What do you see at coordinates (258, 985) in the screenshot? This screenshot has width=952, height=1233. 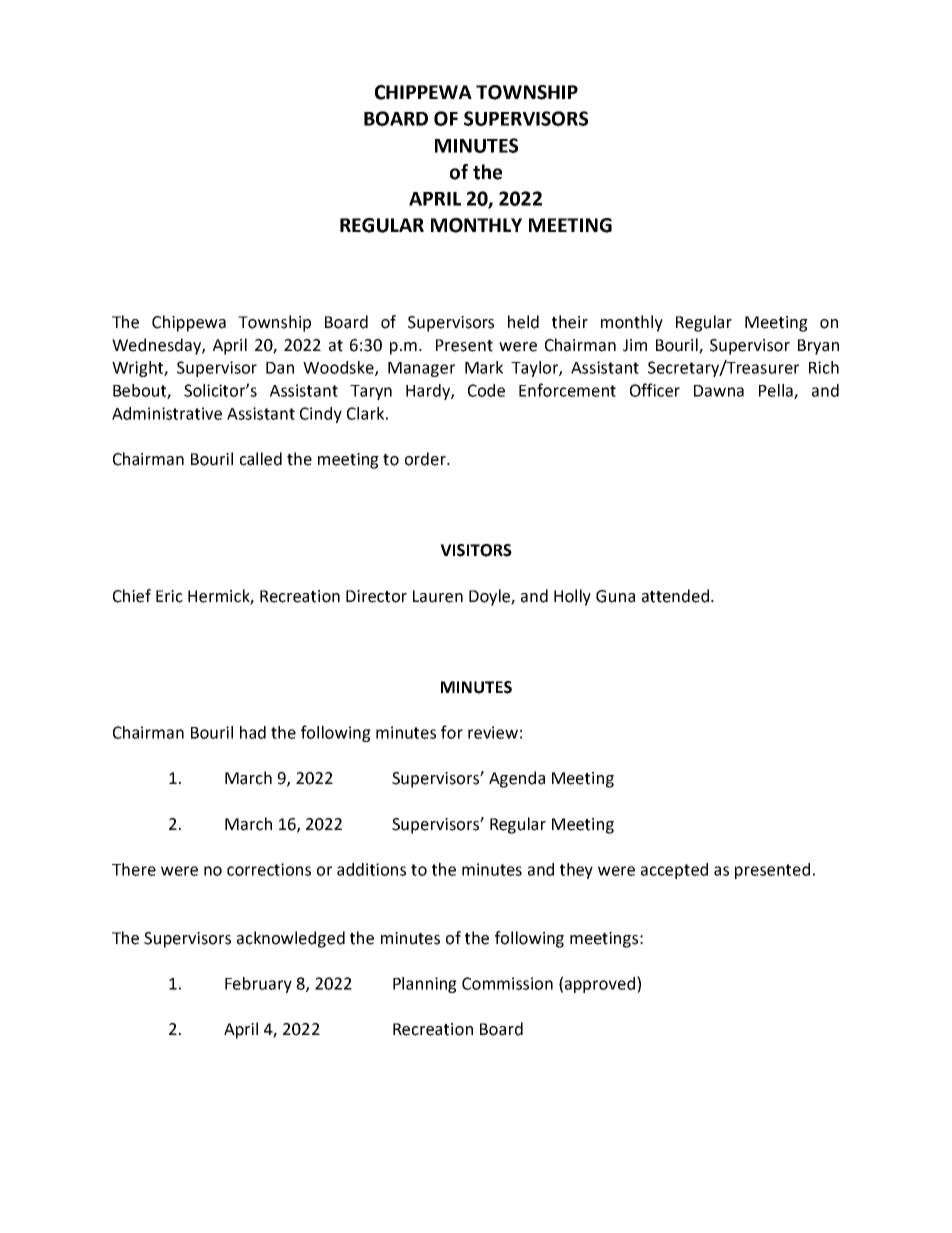 I see `February` at bounding box center [258, 985].
